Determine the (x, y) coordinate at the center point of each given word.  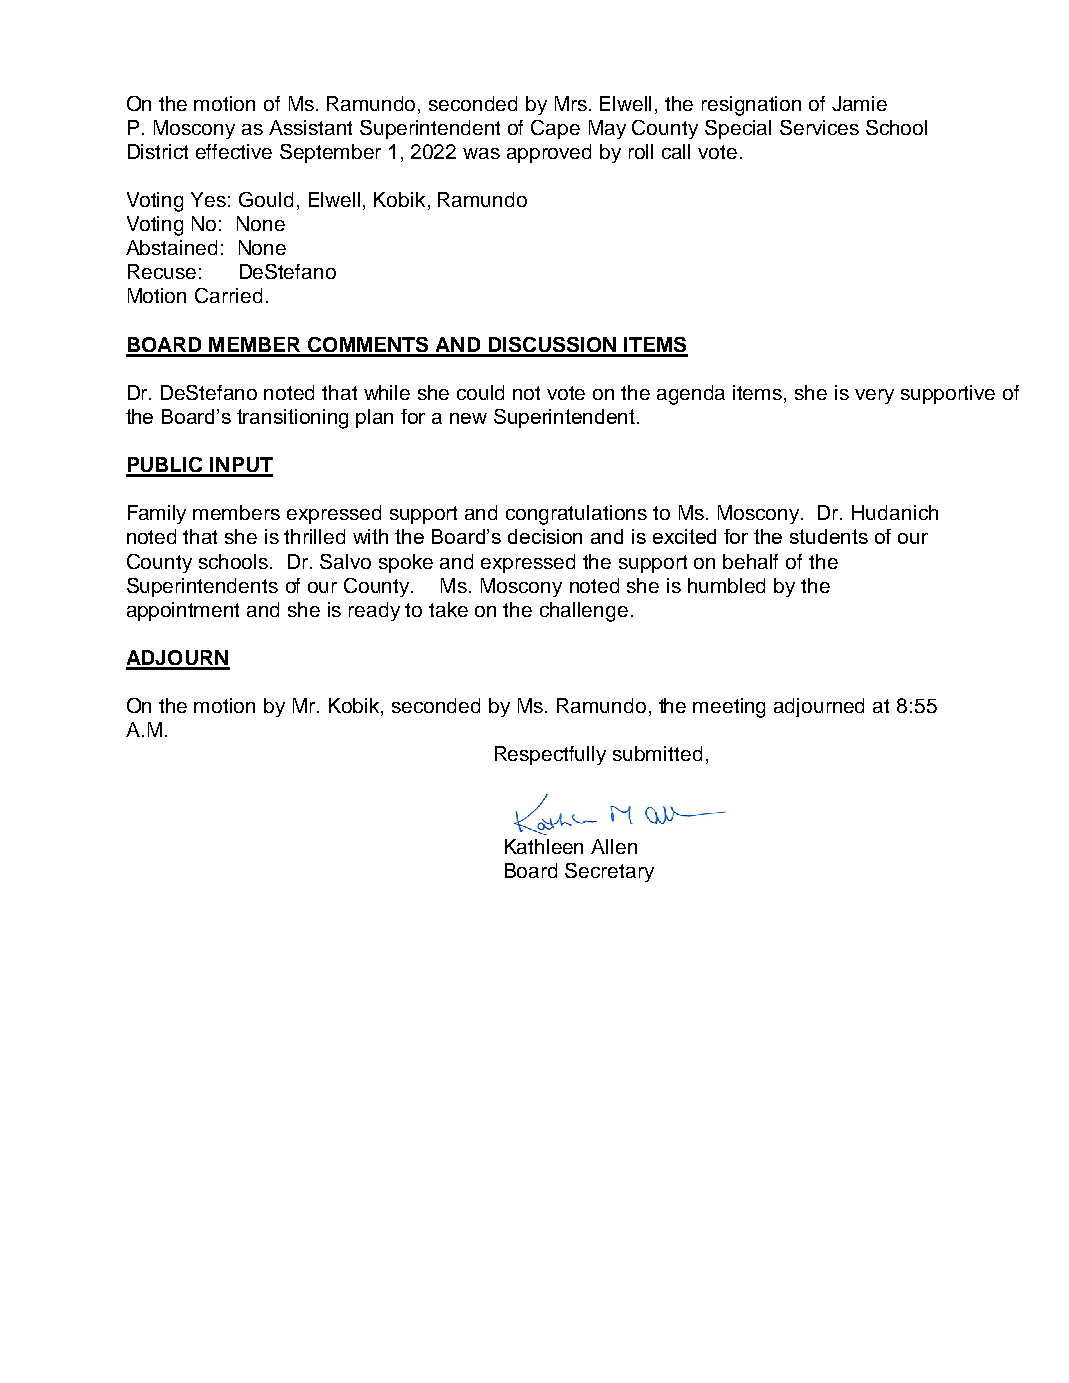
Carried (228, 295)
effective (234, 151)
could (480, 392)
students (829, 536)
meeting (729, 708)
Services (819, 127)
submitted (657, 753)
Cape (555, 129)
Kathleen (544, 846)
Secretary (609, 872)
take (448, 609)
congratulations (576, 515)
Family (157, 514)
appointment (183, 611)
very (874, 396)
